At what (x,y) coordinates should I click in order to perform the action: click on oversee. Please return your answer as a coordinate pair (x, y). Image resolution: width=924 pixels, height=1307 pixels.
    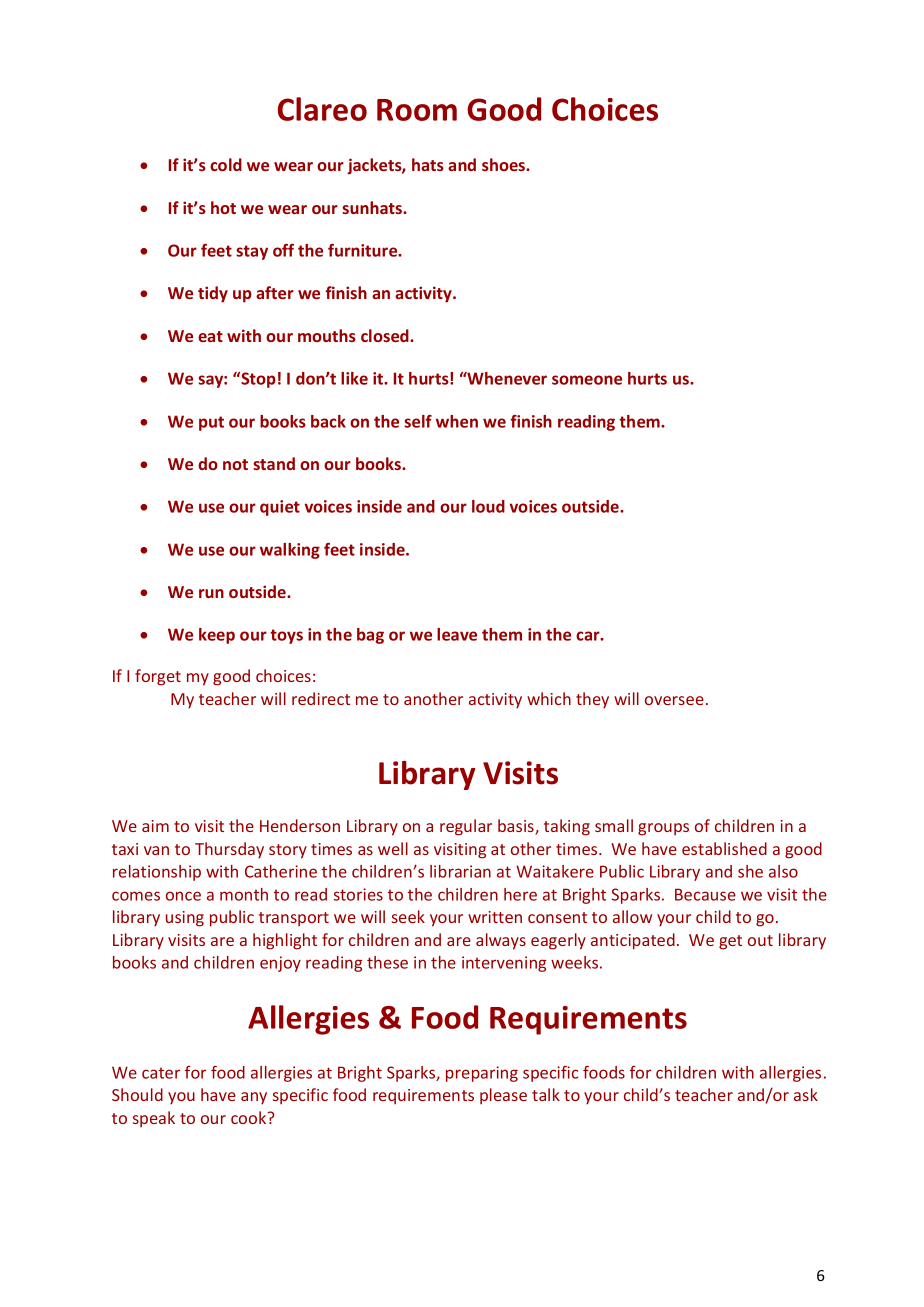
    Looking at the image, I should click on (674, 700).
